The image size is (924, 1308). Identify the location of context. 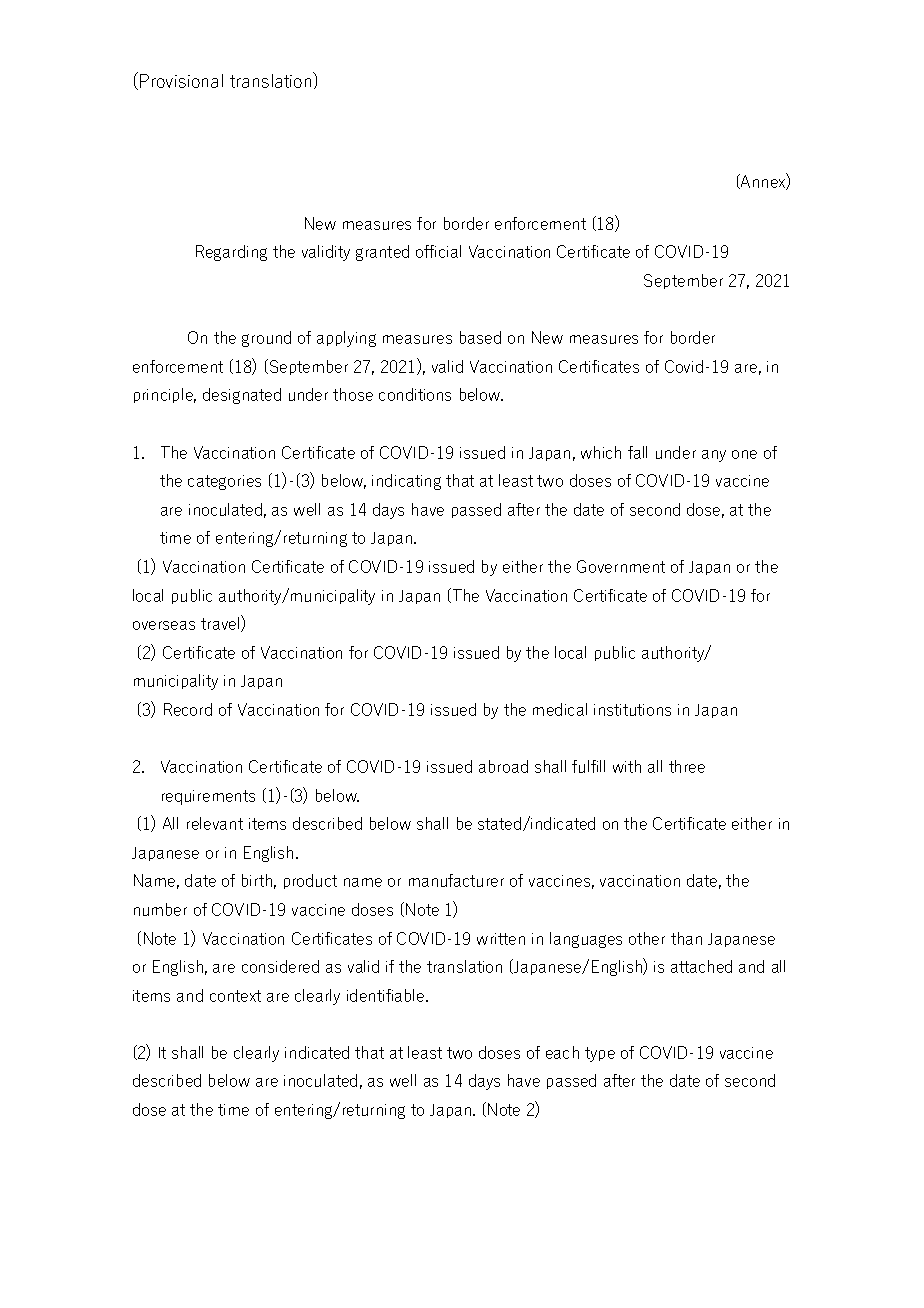
(235, 996).
